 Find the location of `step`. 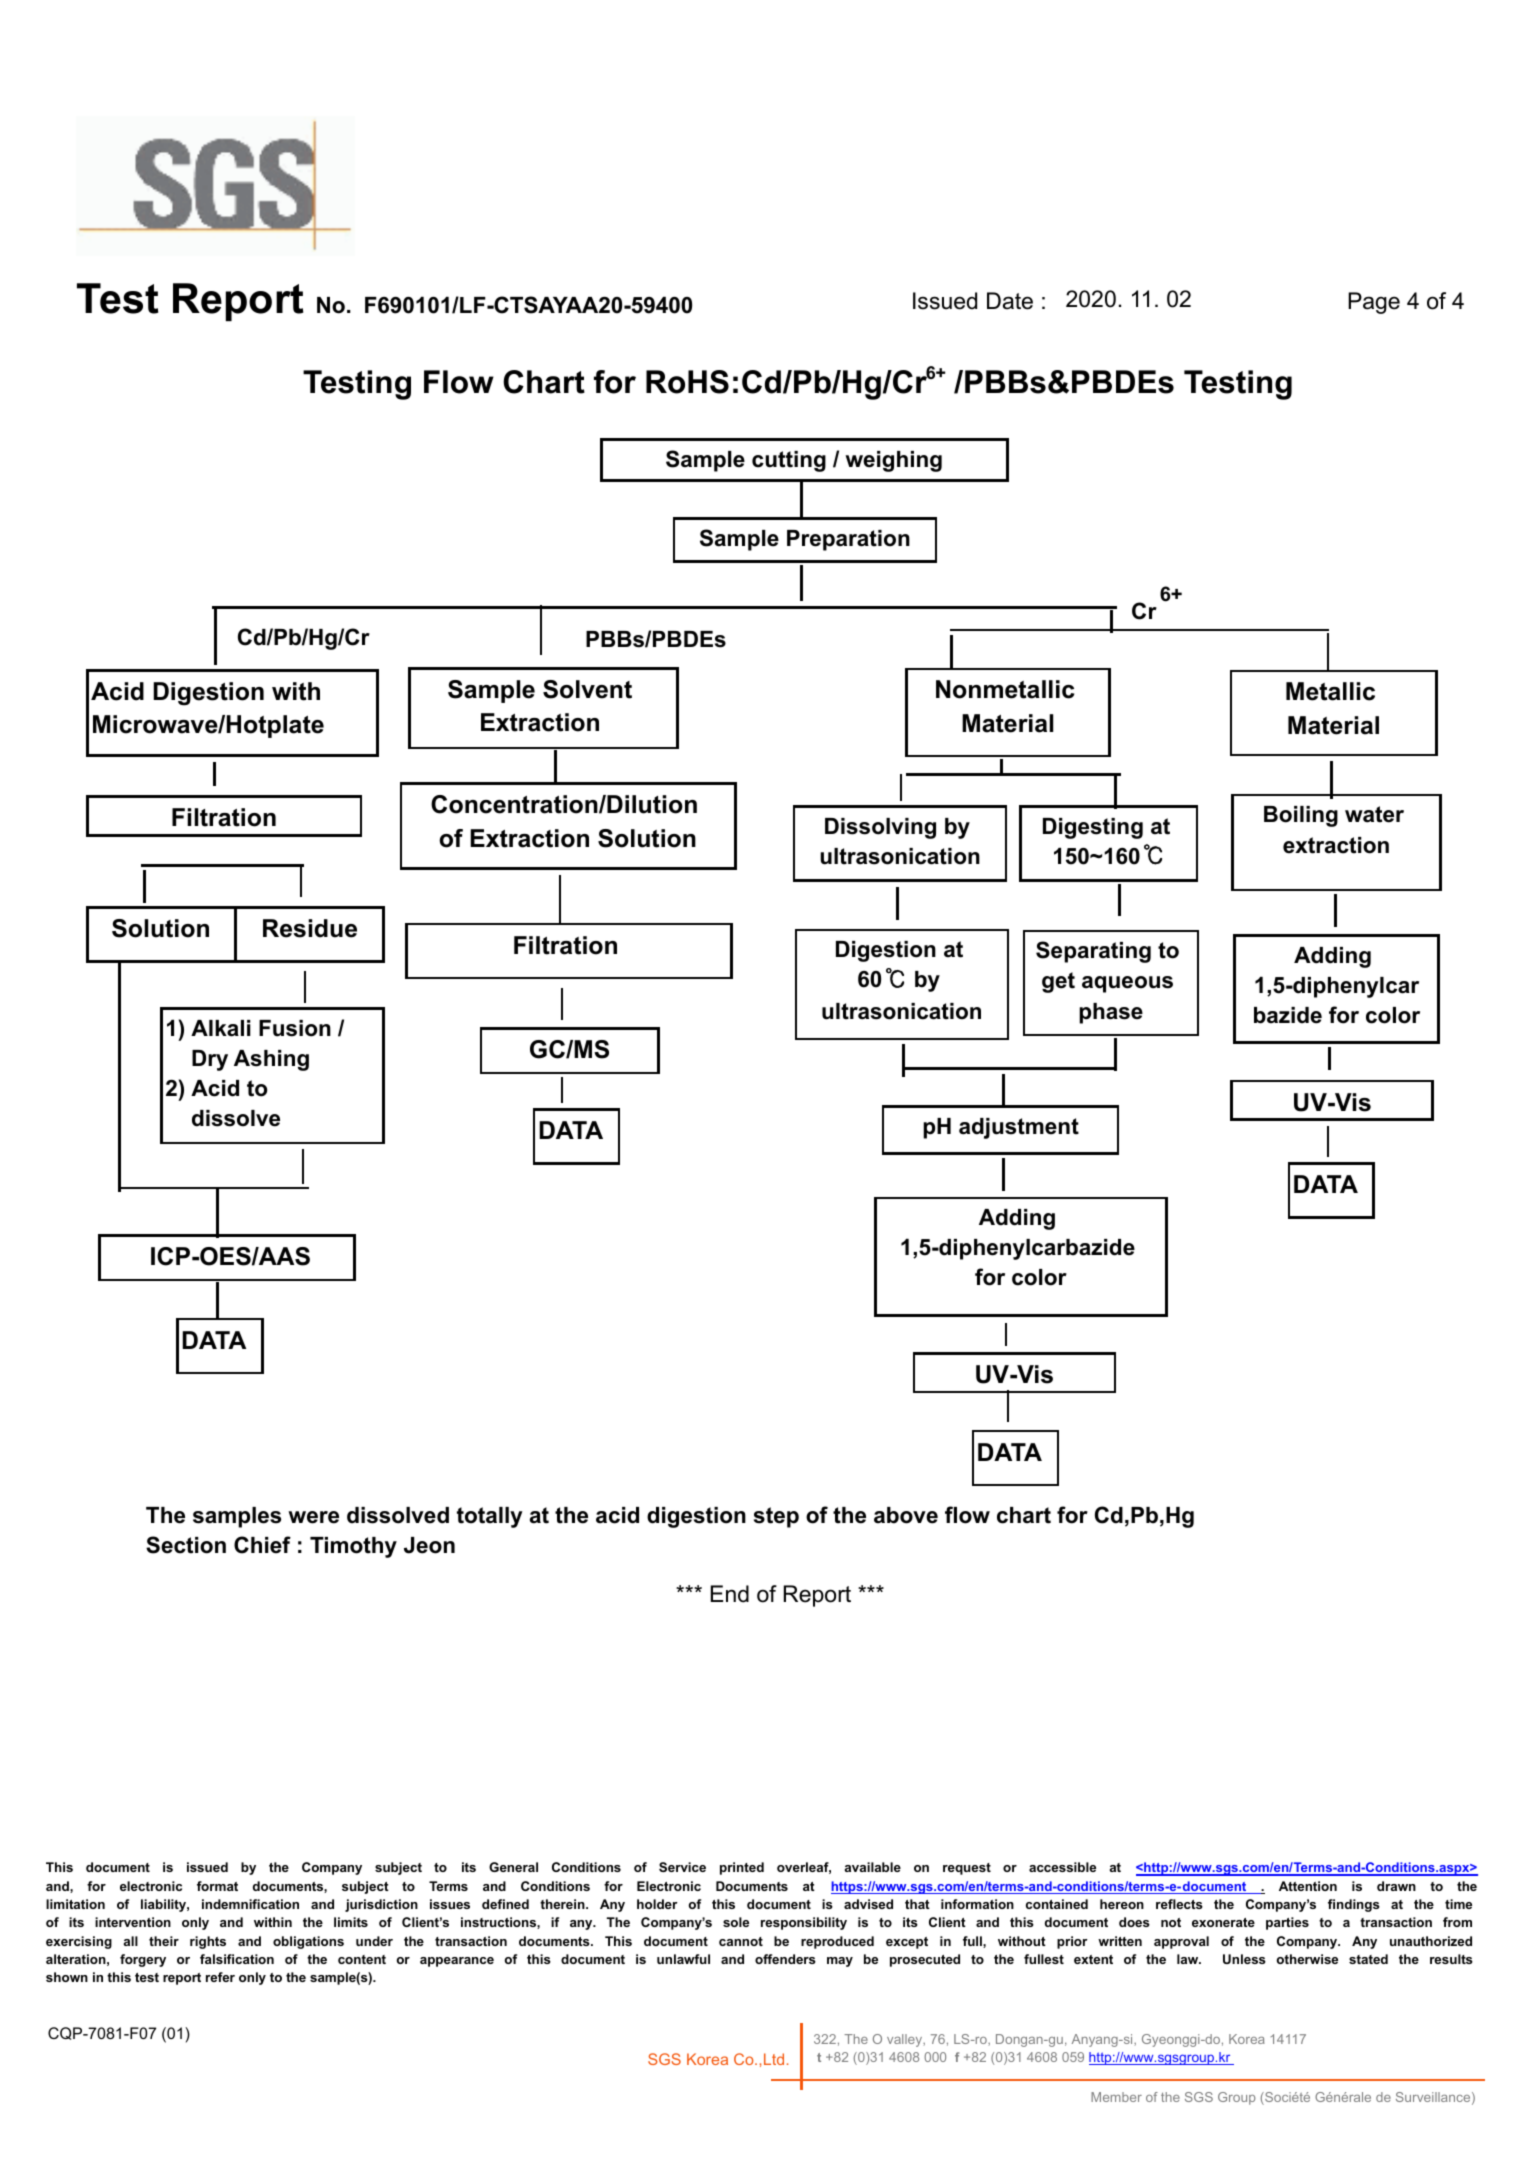

step is located at coordinates (776, 1517).
